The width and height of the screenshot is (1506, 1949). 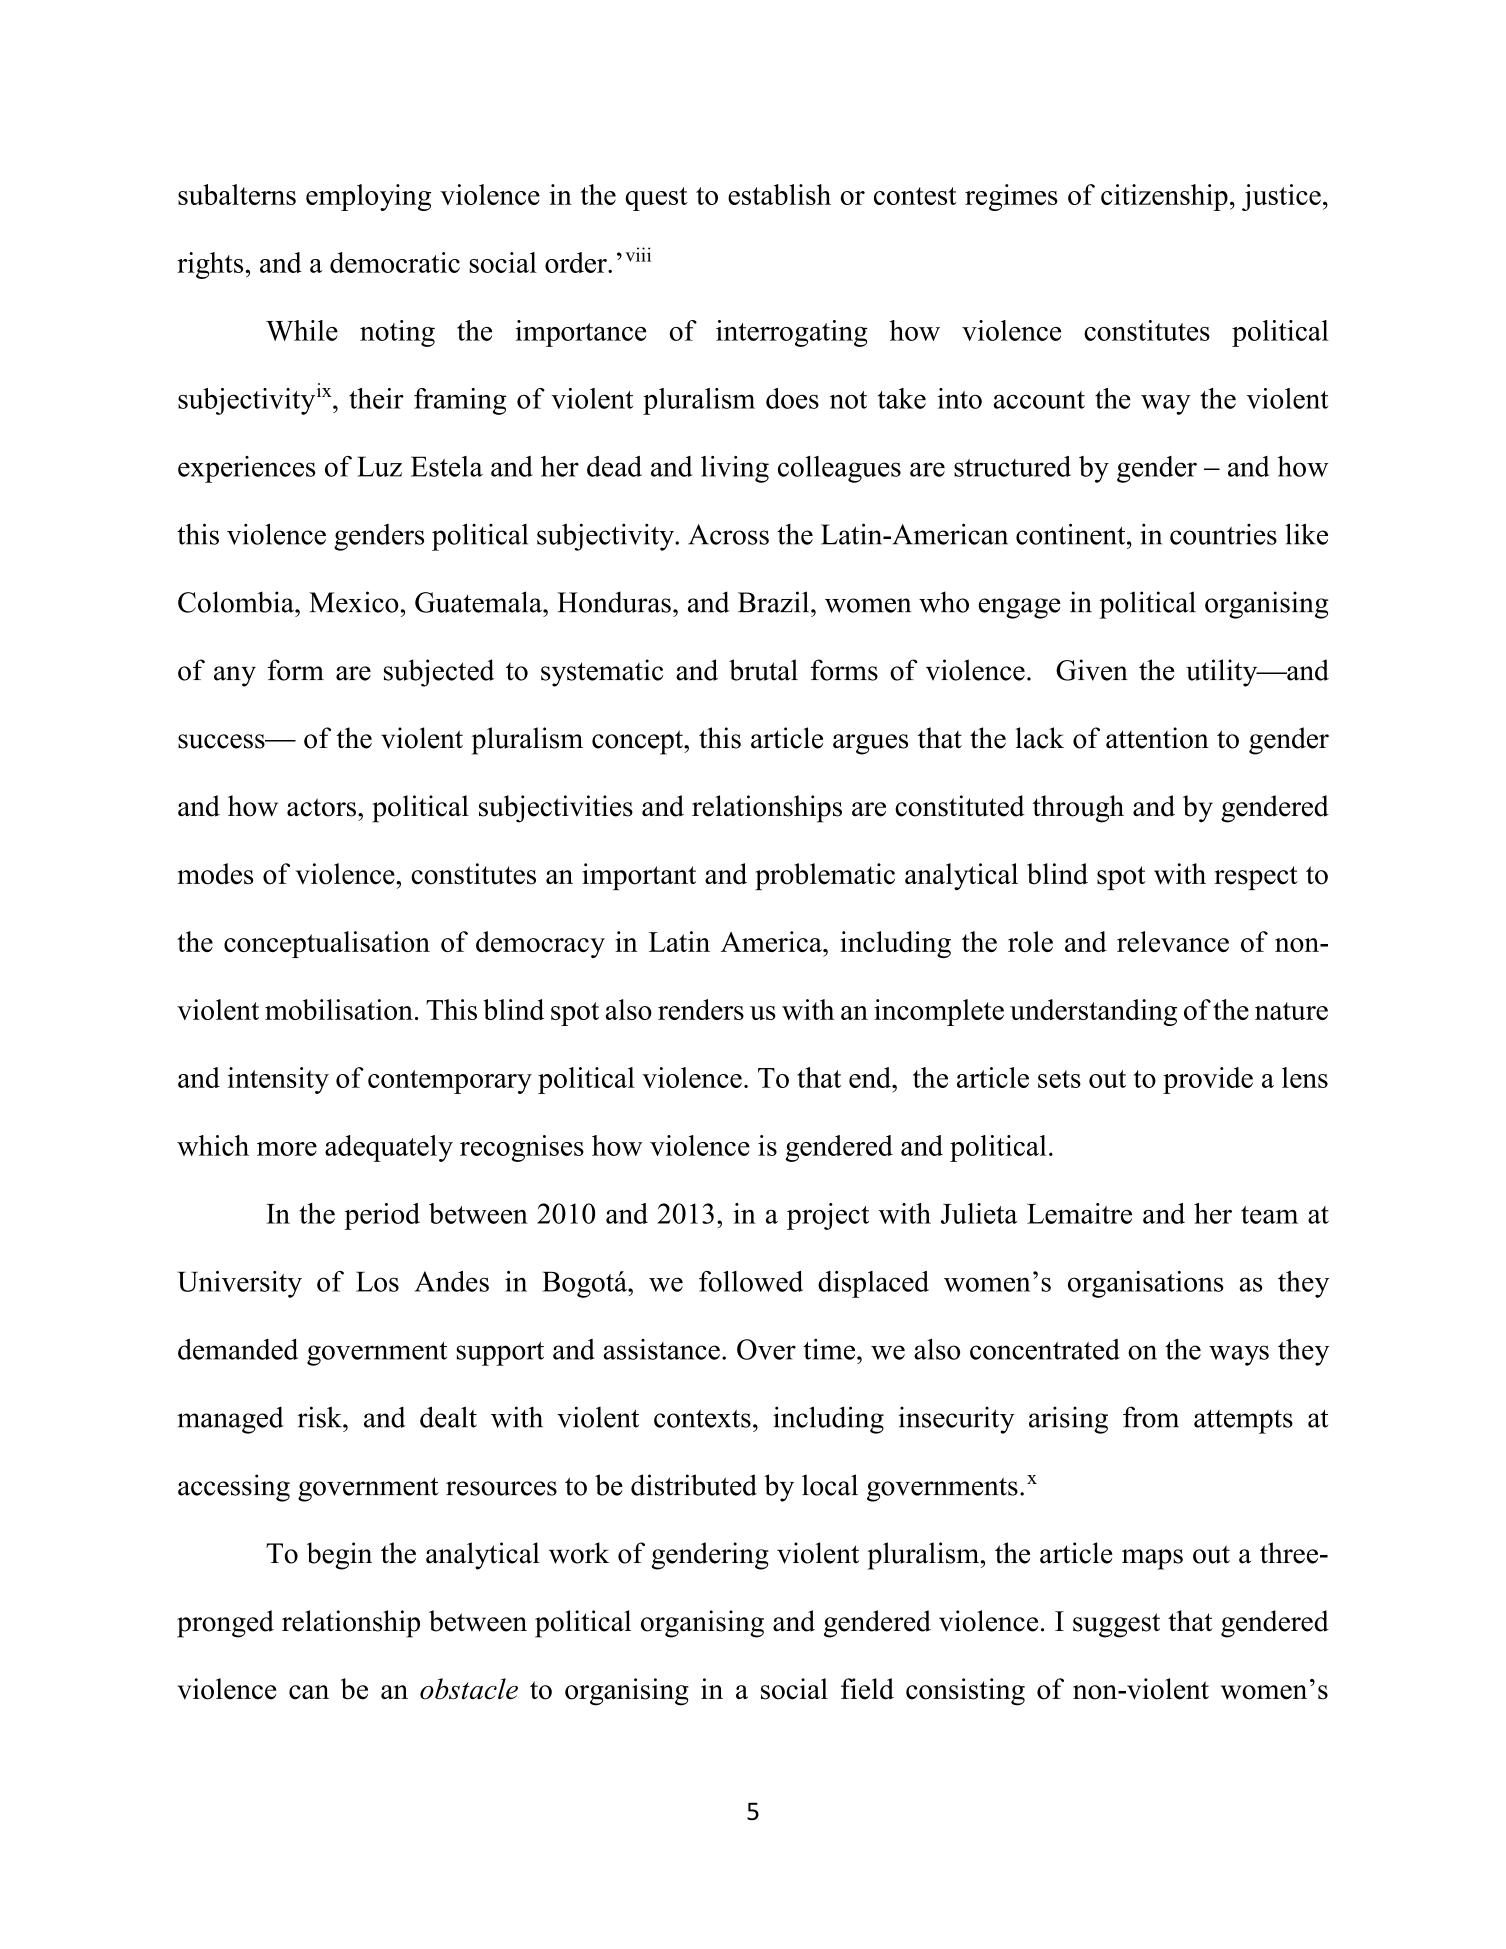 I want to click on field, so click(x=867, y=1689).
